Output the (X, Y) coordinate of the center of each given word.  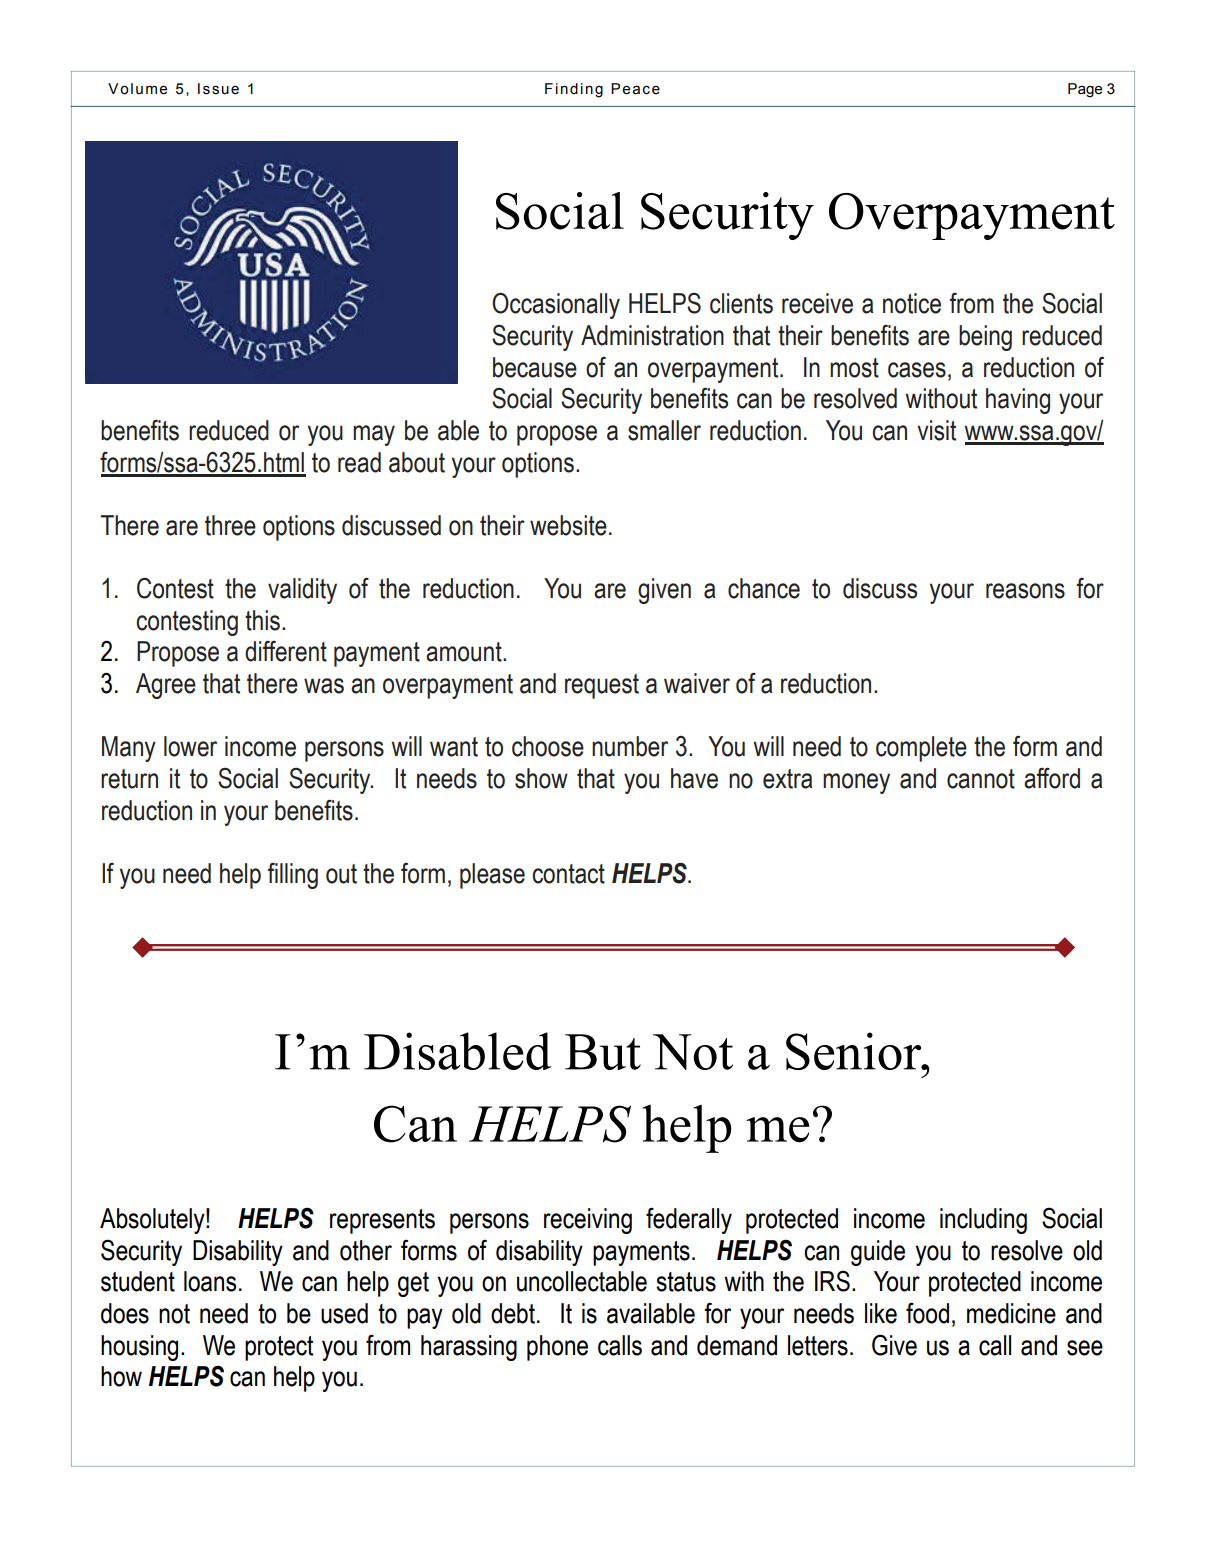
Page (1085, 90)
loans (210, 1281)
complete (921, 749)
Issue (218, 89)
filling (293, 876)
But (603, 1052)
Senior (855, 1051)
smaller (664, 430)
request (602, 686)
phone (557, 1348)
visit (936, 430)
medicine (1011, 1313)
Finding (574, 90)
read (359, 462)
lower (190, 746)
